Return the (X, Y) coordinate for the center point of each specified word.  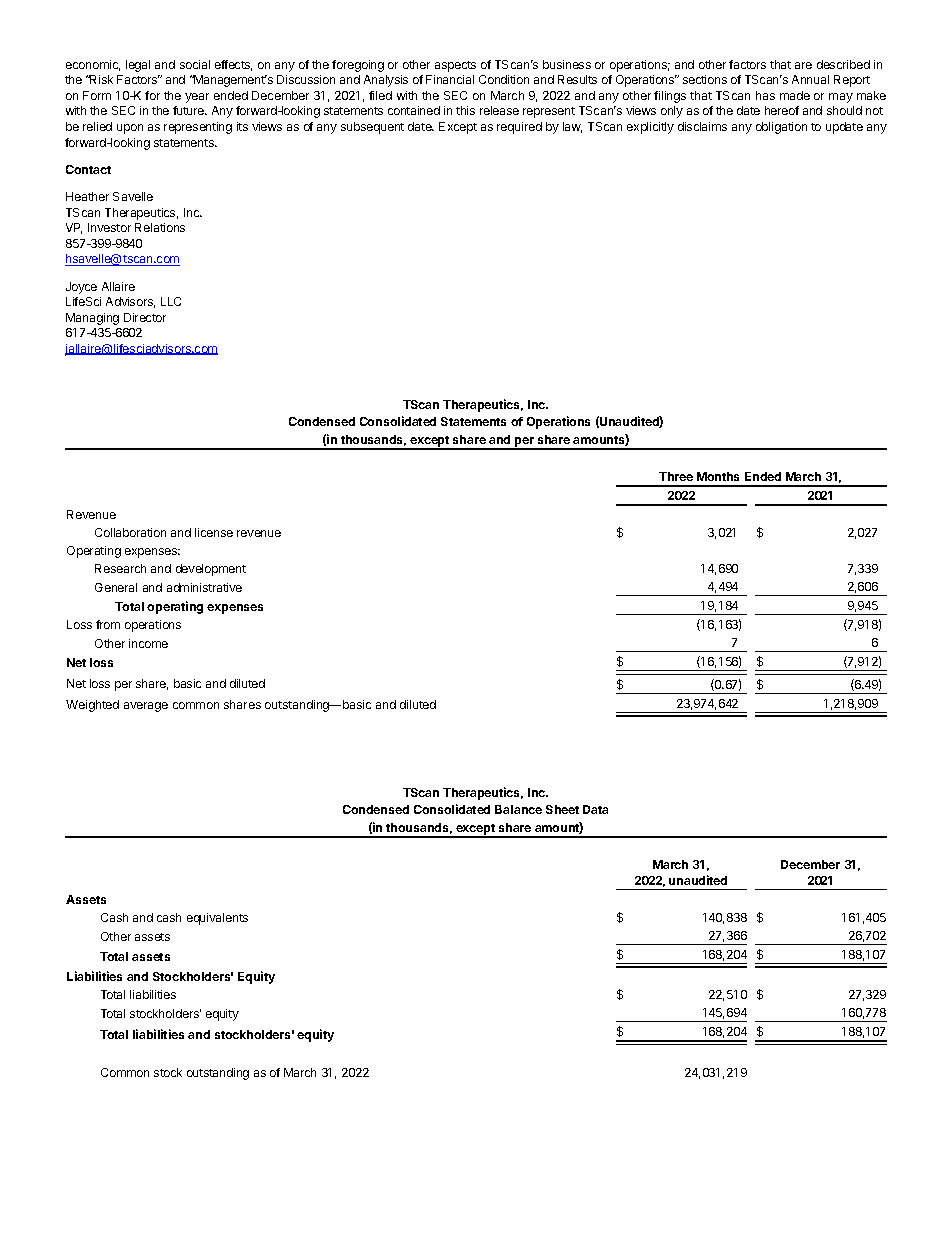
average (146, 707)
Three (676, 476)
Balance (518, 809)
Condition (504, 79)
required (519, 128)
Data (595, 809)
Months (718, 476)
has (765, 95)
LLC (171, 301)
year (197, 98)
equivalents (217, 919)
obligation (781, 128)
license (214, 532)
